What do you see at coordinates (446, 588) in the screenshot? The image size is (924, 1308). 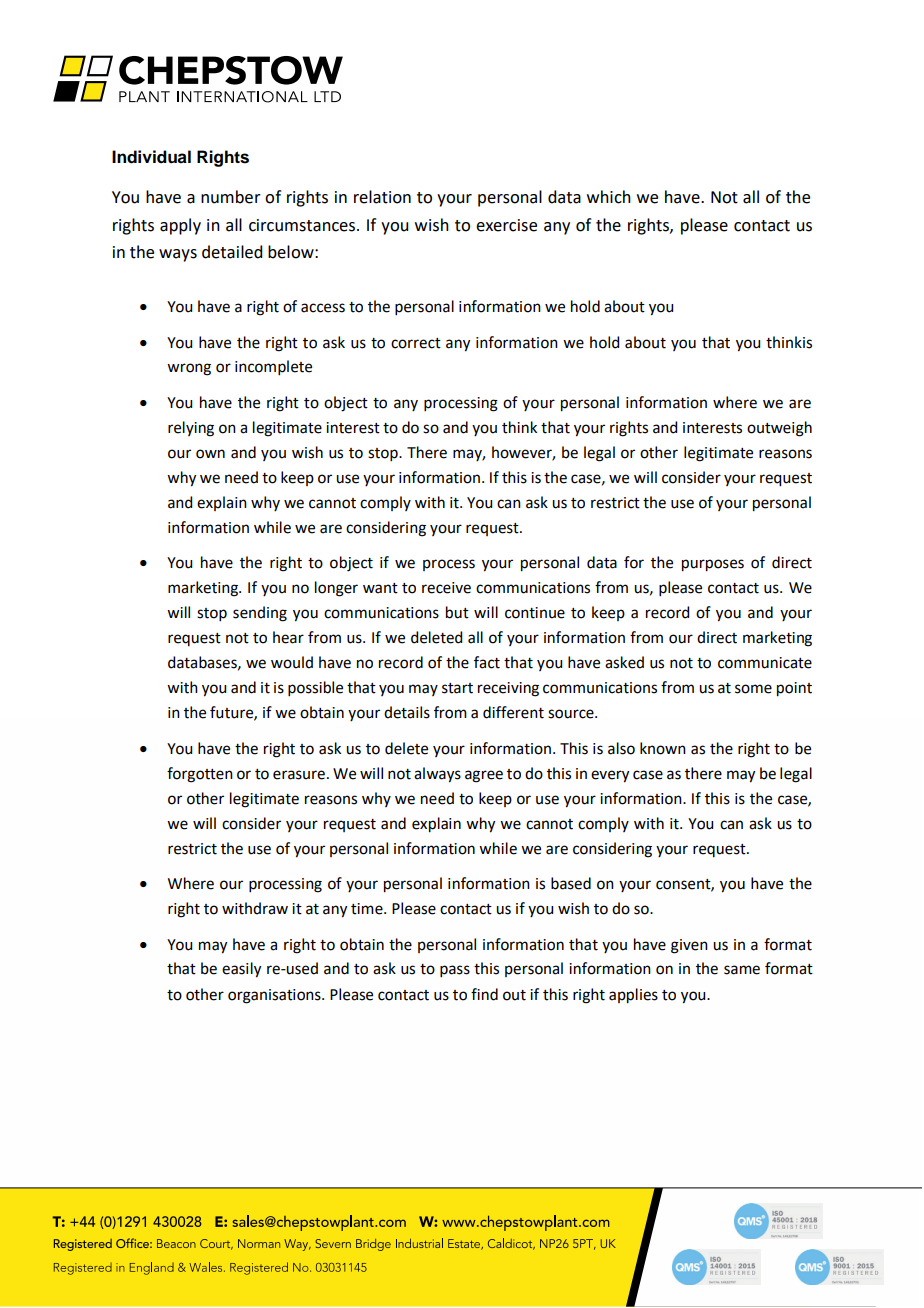 I see `receive` at bounding box center [446, 588].
